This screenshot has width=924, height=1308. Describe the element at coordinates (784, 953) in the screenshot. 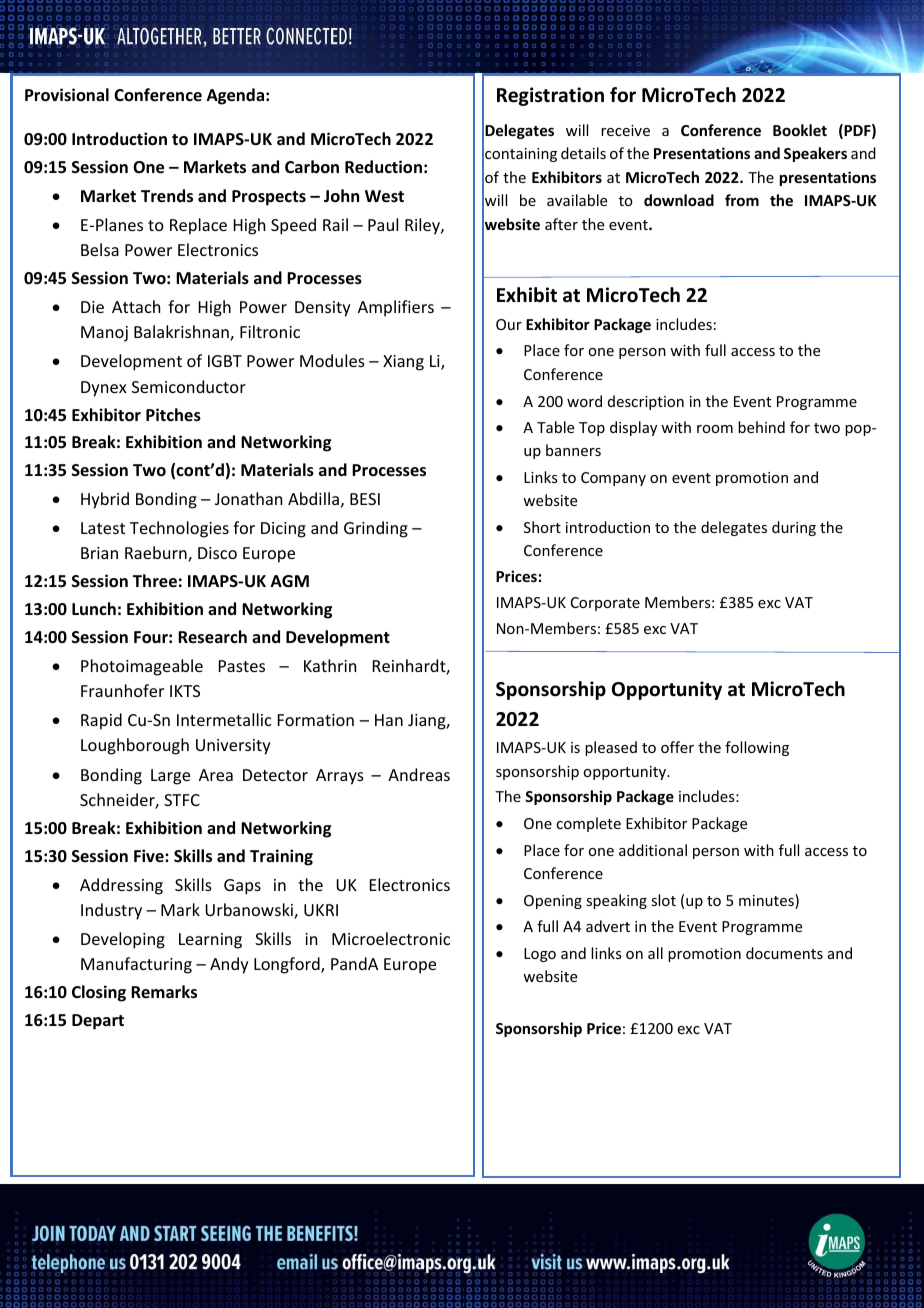

I see `documents` at that location.
